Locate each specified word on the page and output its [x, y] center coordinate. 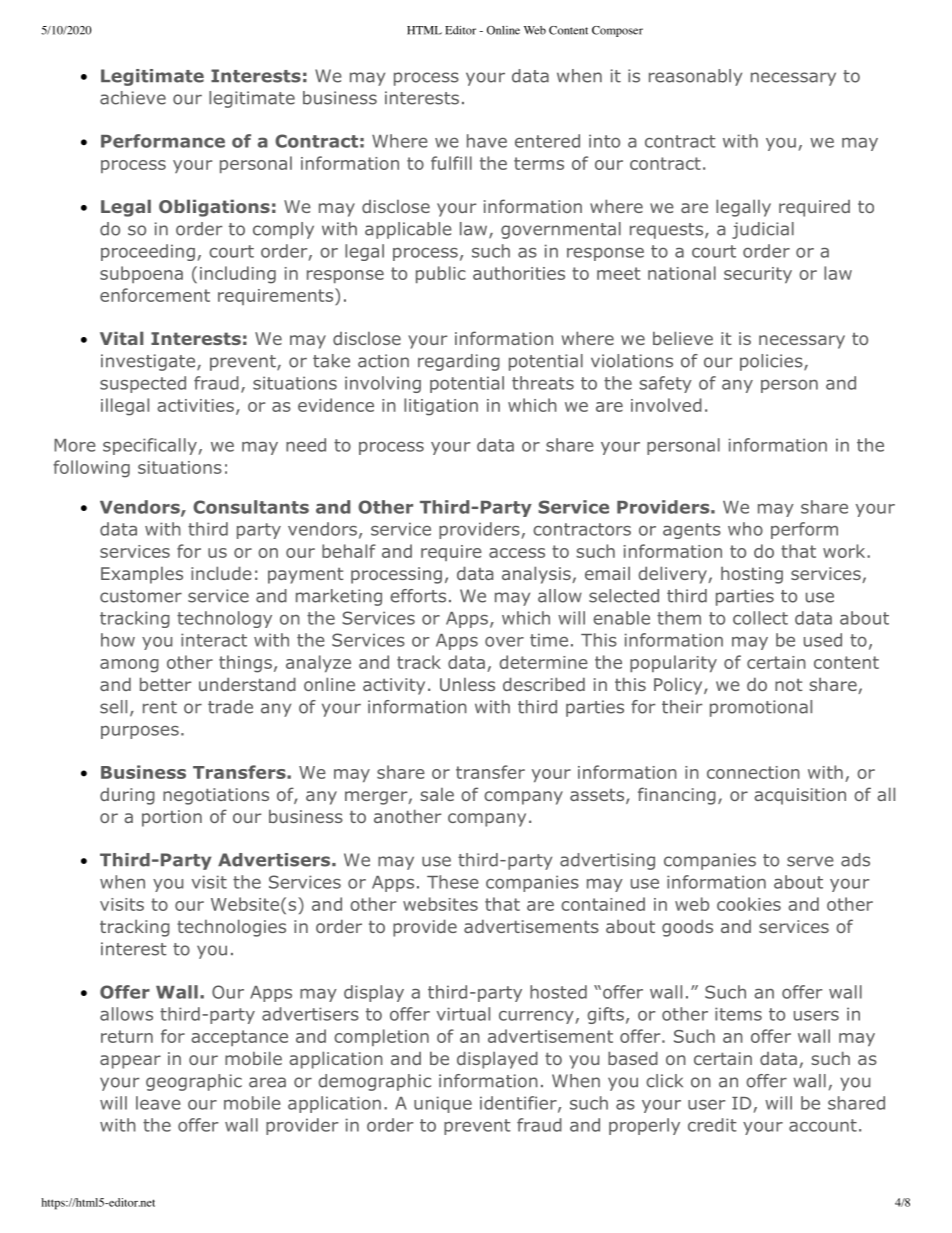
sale [437, 794]
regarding [459, 362]
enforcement [155, 295]
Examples [142, 575]
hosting [752, 575]
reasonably [695, 77]
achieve [133, 98]
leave [158, 1103]
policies [771, 362]
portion [172, 818]
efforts [418, 596]
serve [810, 861]
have [487, 141]
